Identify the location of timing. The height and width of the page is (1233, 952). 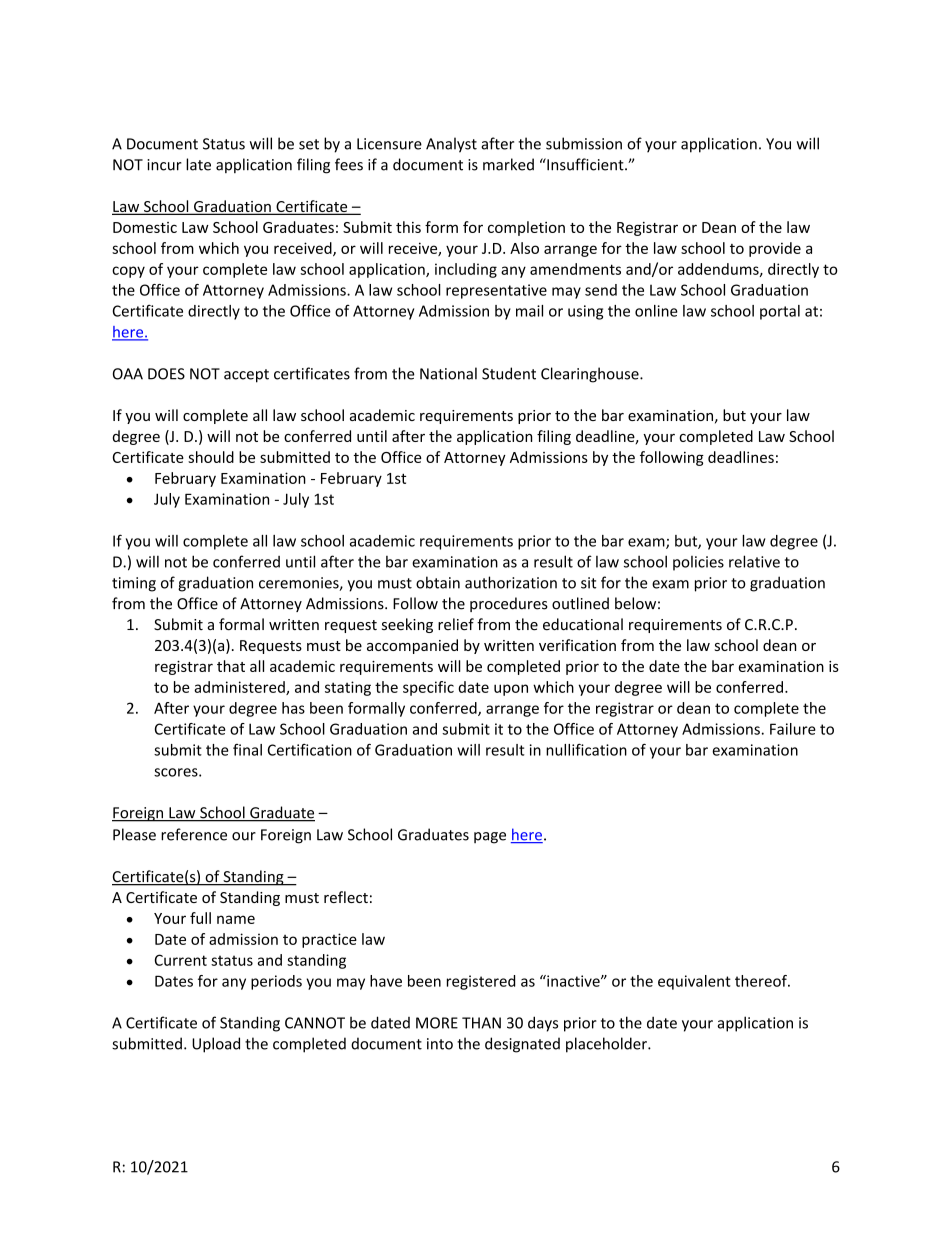
(134, 584).
